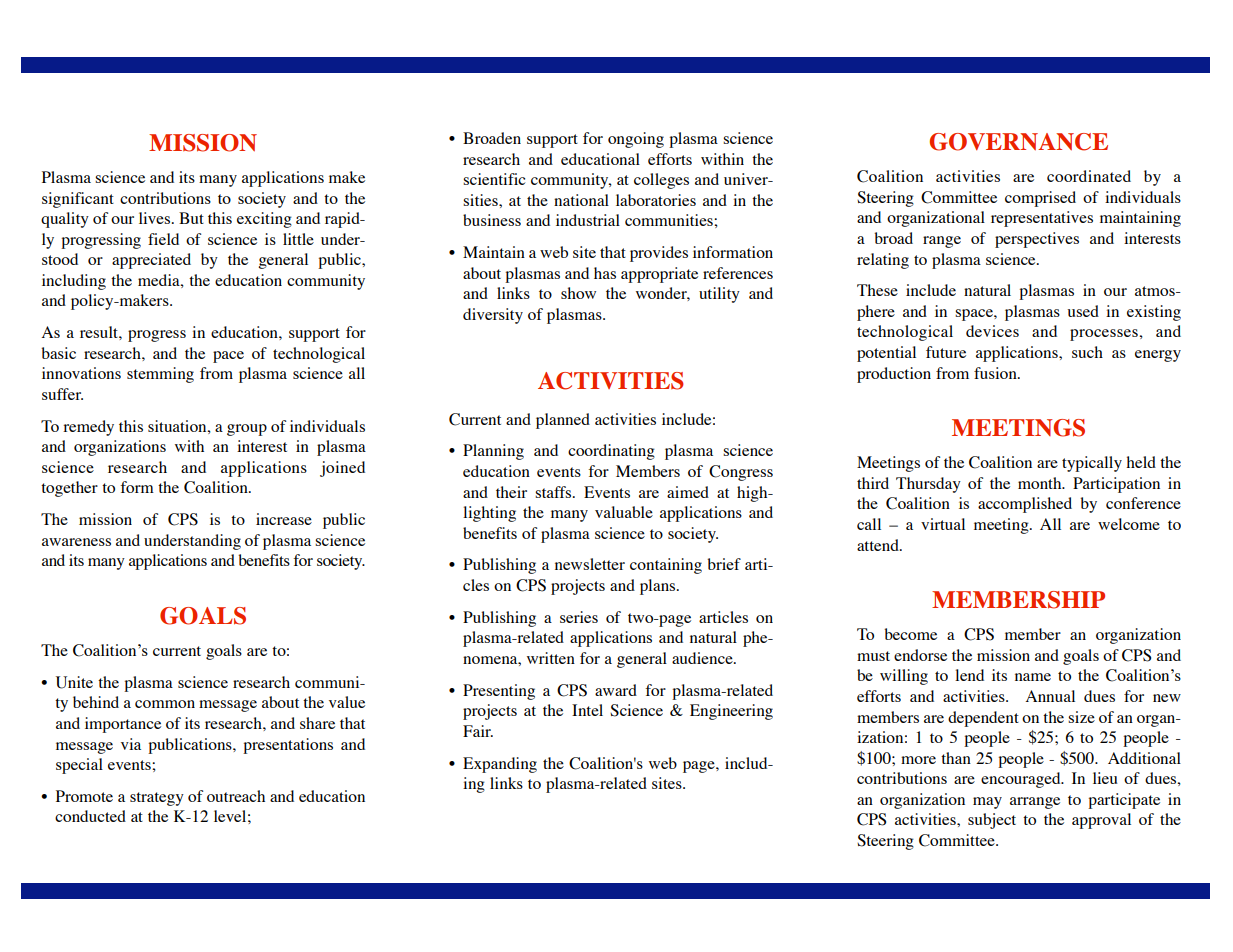  What do you see at coordinates (1041, 483) in the screenshot?
I see `month` at bounding box center [1041, 483].
